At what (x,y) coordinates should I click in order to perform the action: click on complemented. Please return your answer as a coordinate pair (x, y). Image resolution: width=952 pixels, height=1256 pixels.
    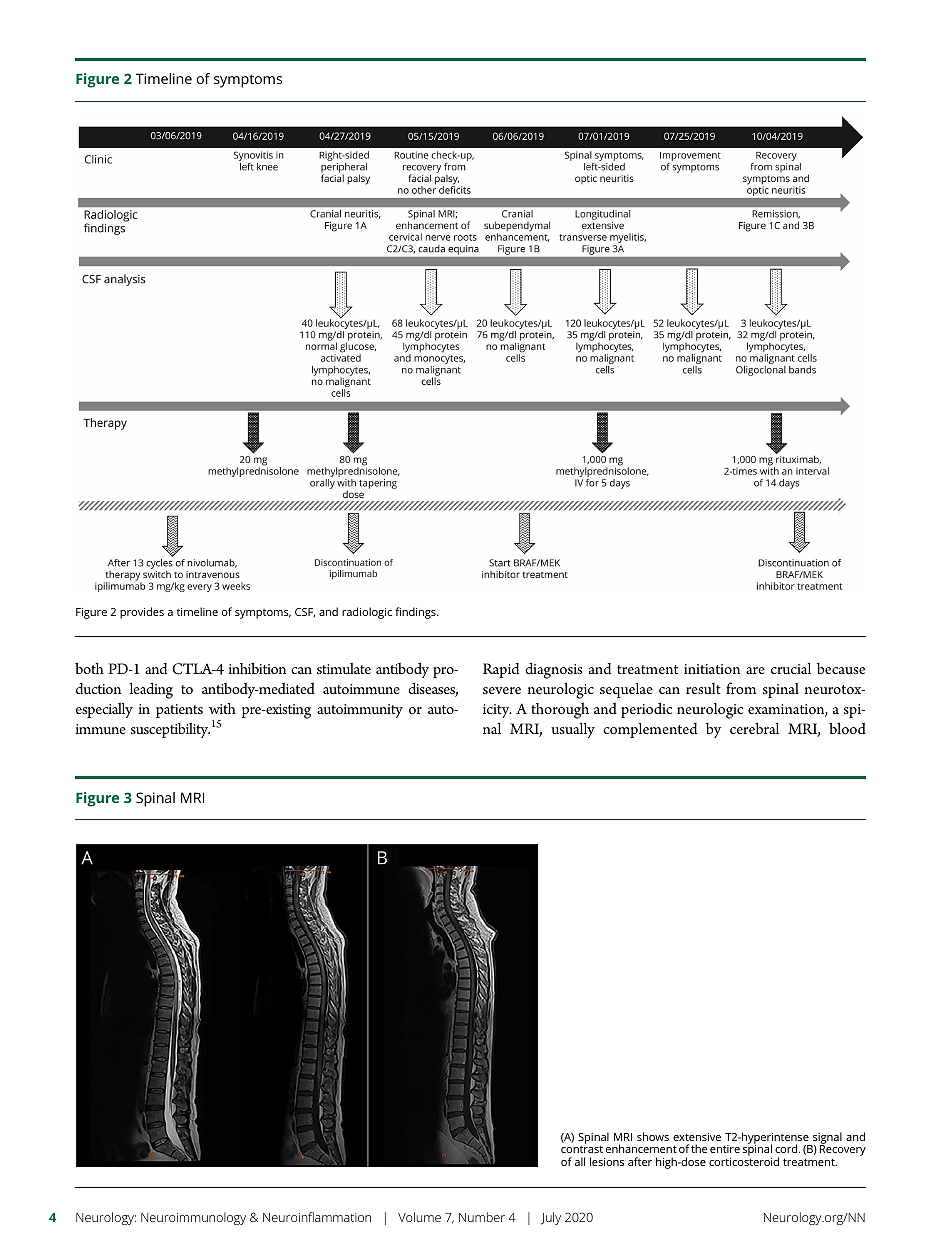
    Looking at the image, I should click on (650, 730).
